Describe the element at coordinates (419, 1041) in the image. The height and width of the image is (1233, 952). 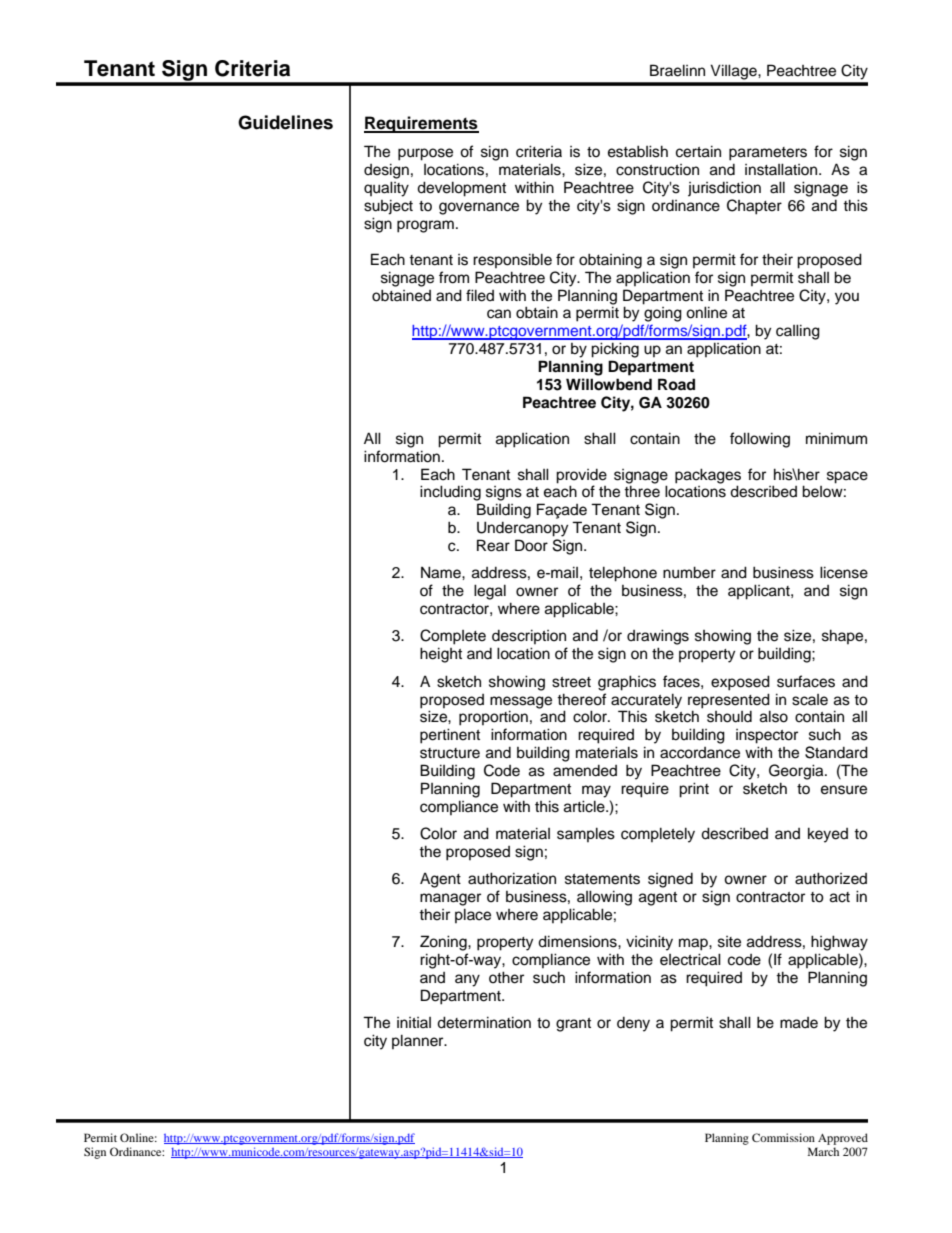
I see `planner` at that location.
